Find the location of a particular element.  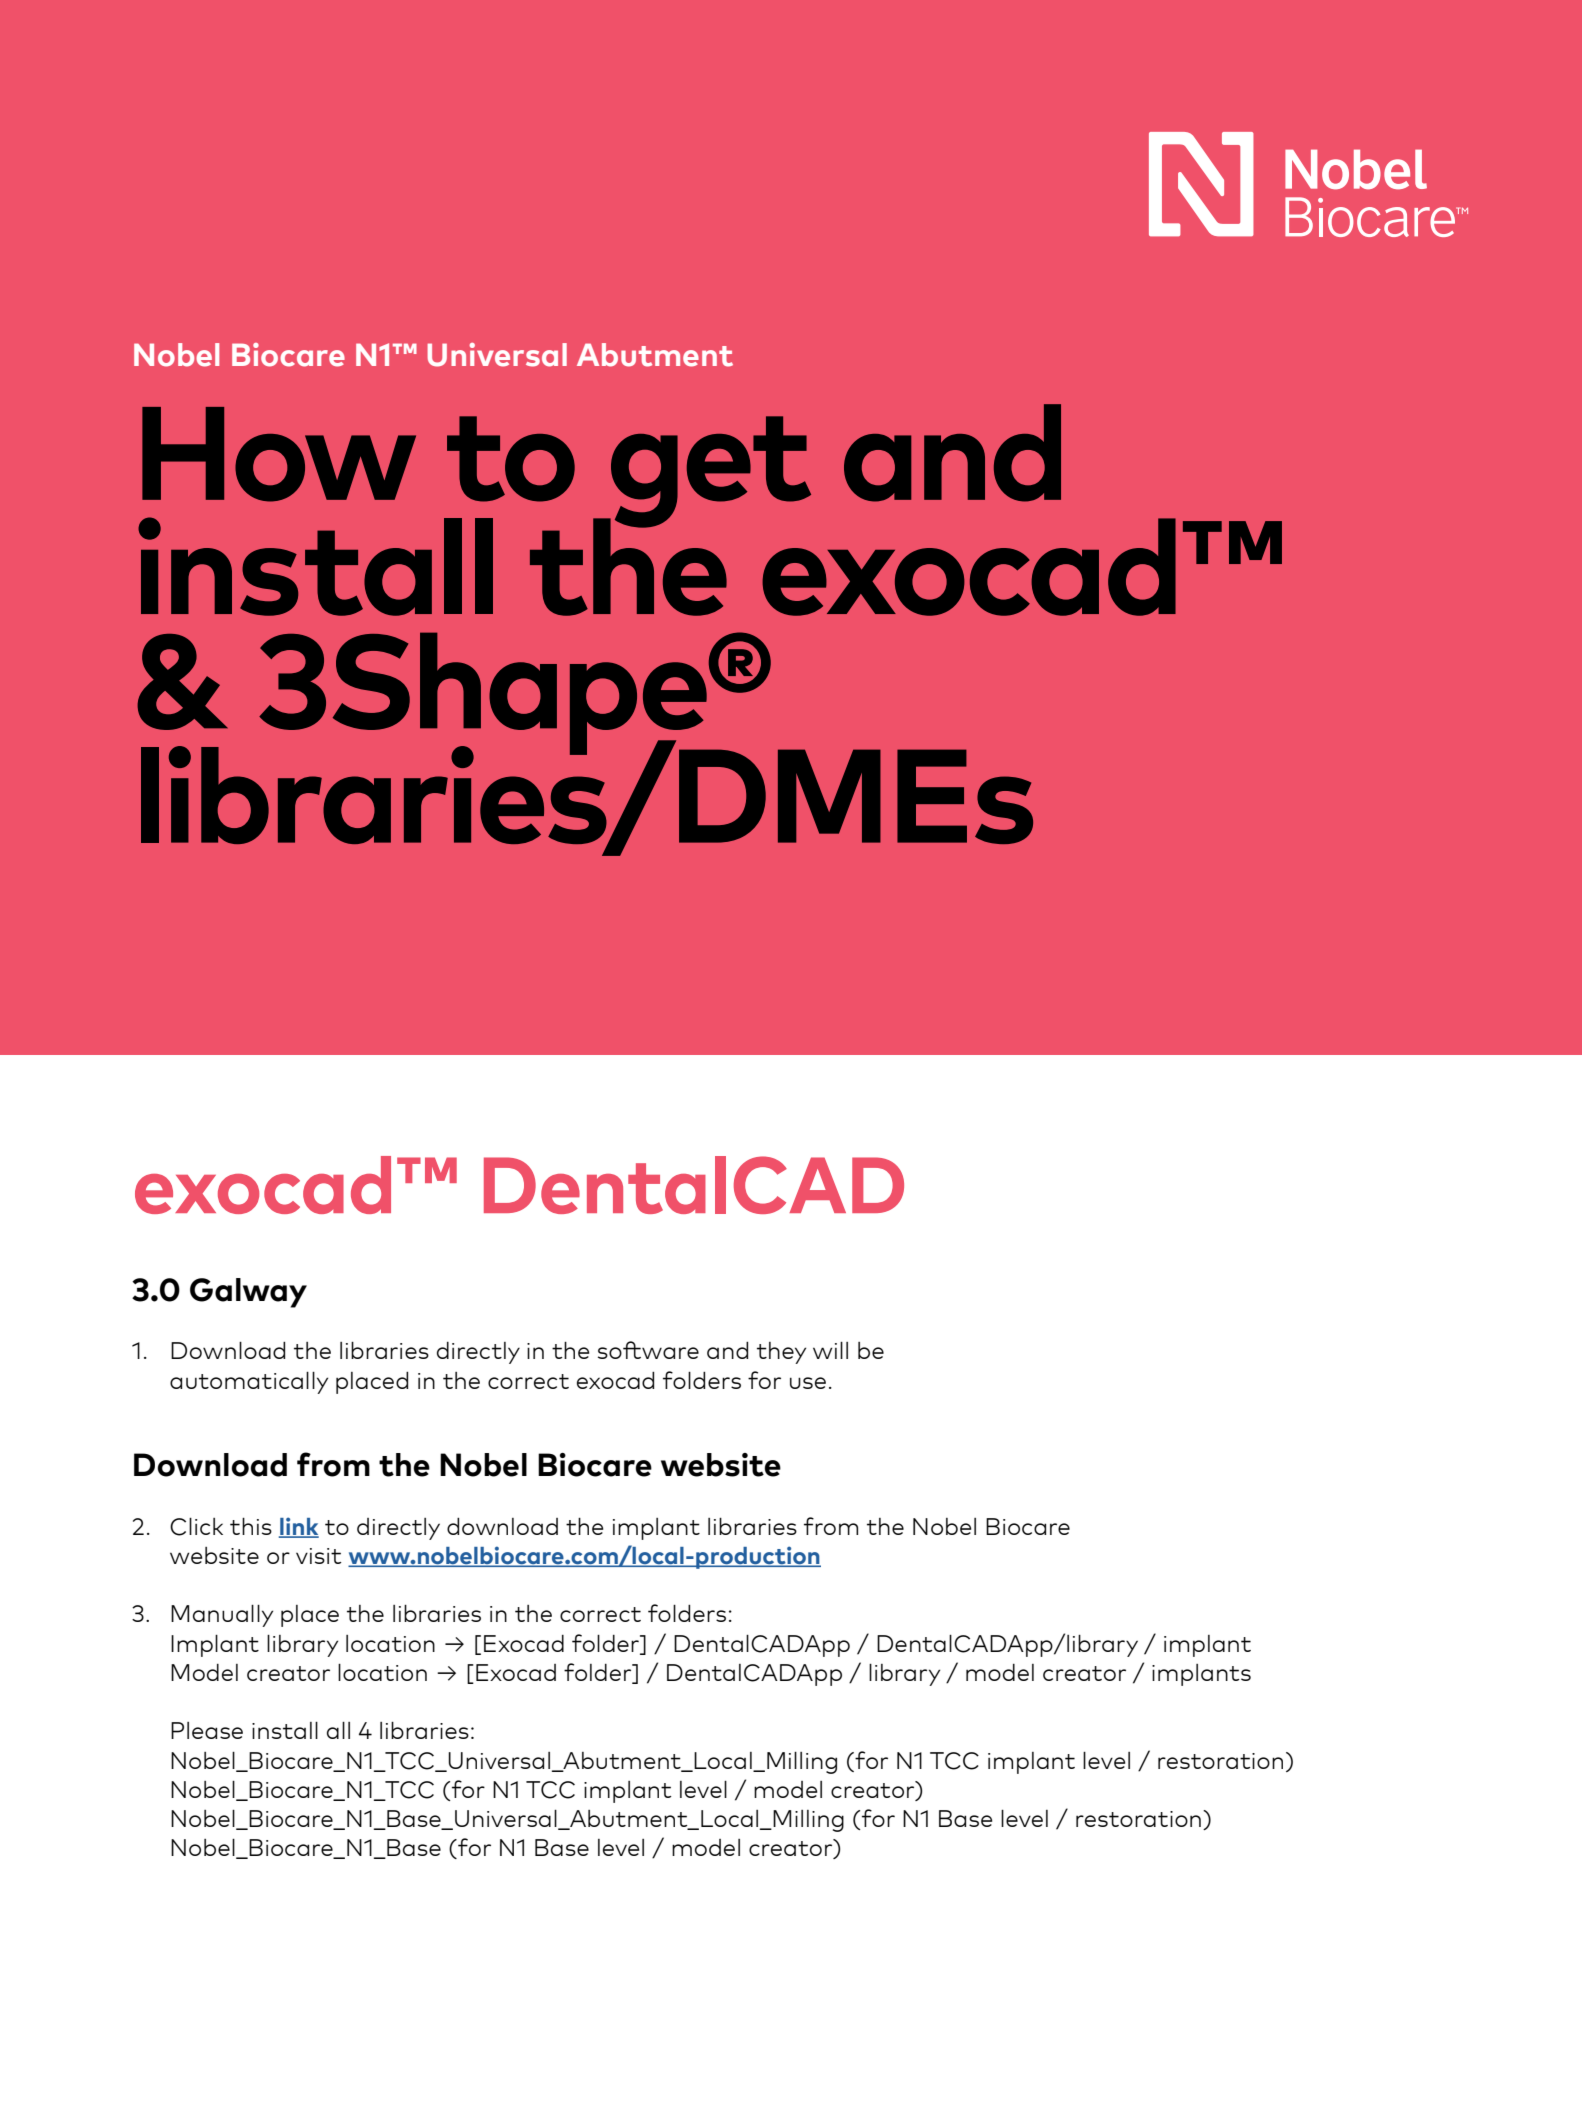

automatically is located at coordinates (249, 1383).
